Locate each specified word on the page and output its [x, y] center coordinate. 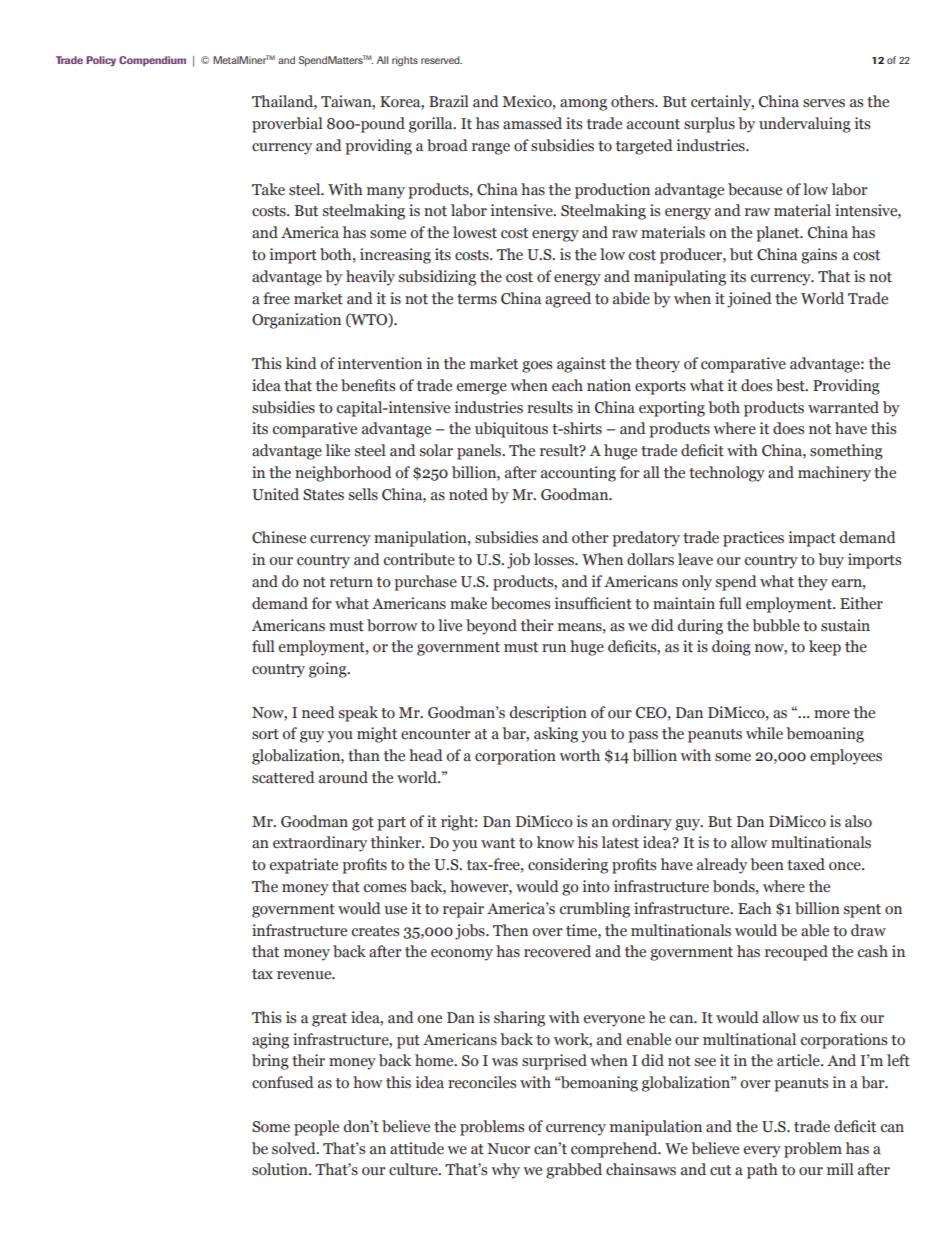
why [505, 1171]
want [498, 843]
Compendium [152, 61]
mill [840, 1169]
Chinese [279, 537]
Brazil [449, 101]
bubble [776, 625]
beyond [491, 627]
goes [537, 367]
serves [824, 103]
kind [301, 363]
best [791, 385]
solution [281, 1169]
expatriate [304, 866]
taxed [806, 864]
